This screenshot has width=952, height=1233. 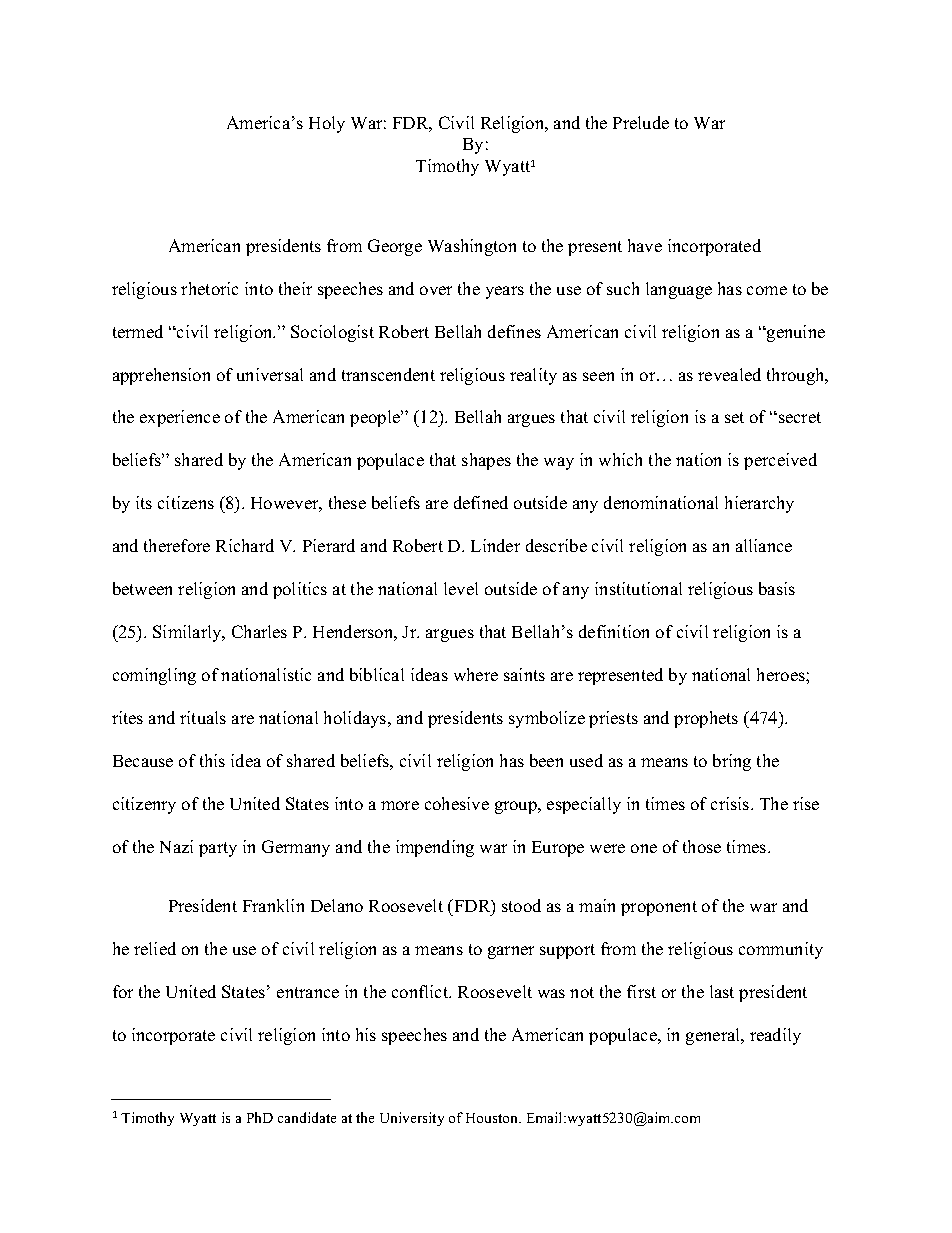 I want to click on apprehension, so click(x=161, y=376).
